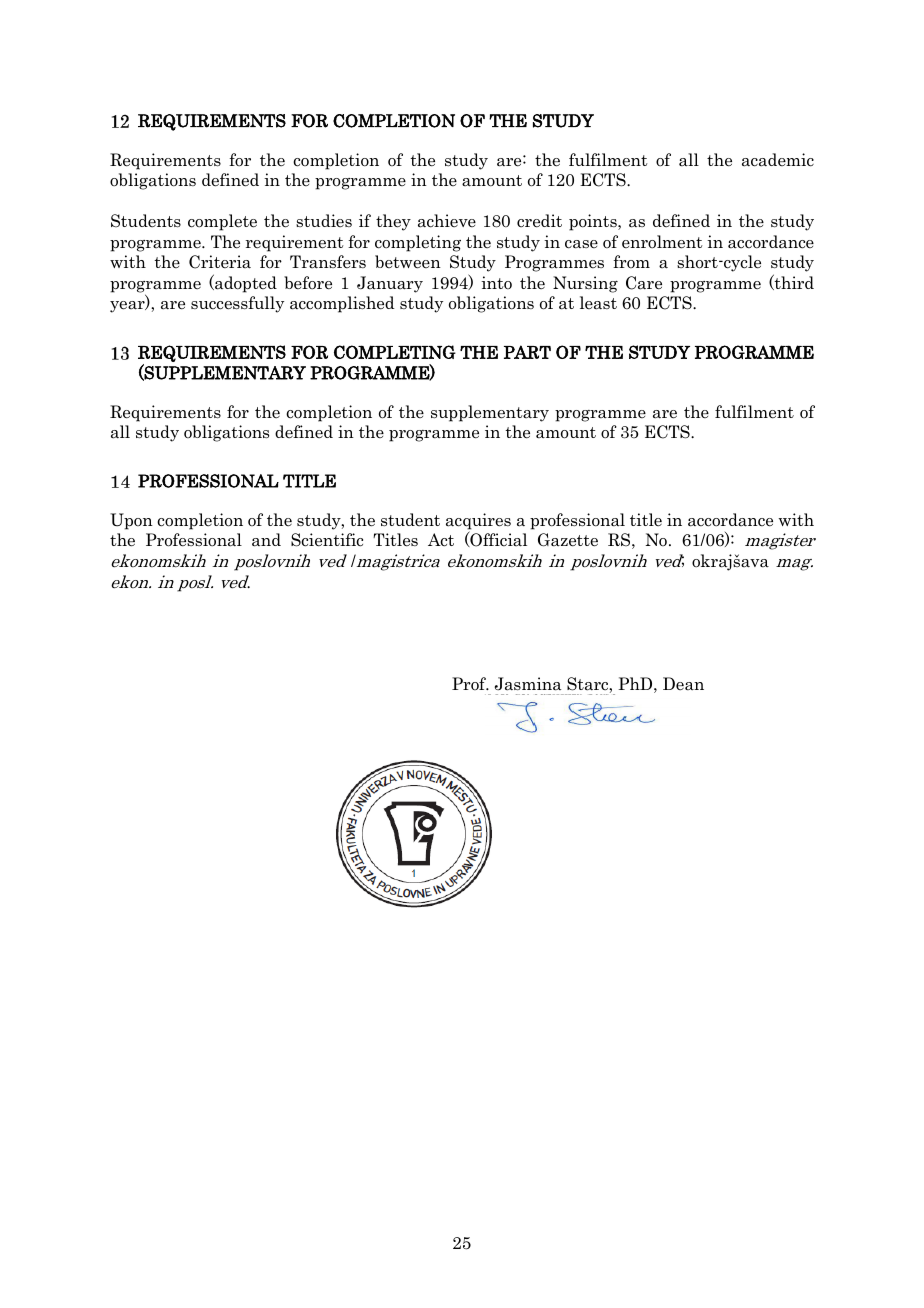 The height and width of the screenshot is (1308, 924). Describe the element at coordinates (222, 222) in the screenshot. I see `complete` at that location.
